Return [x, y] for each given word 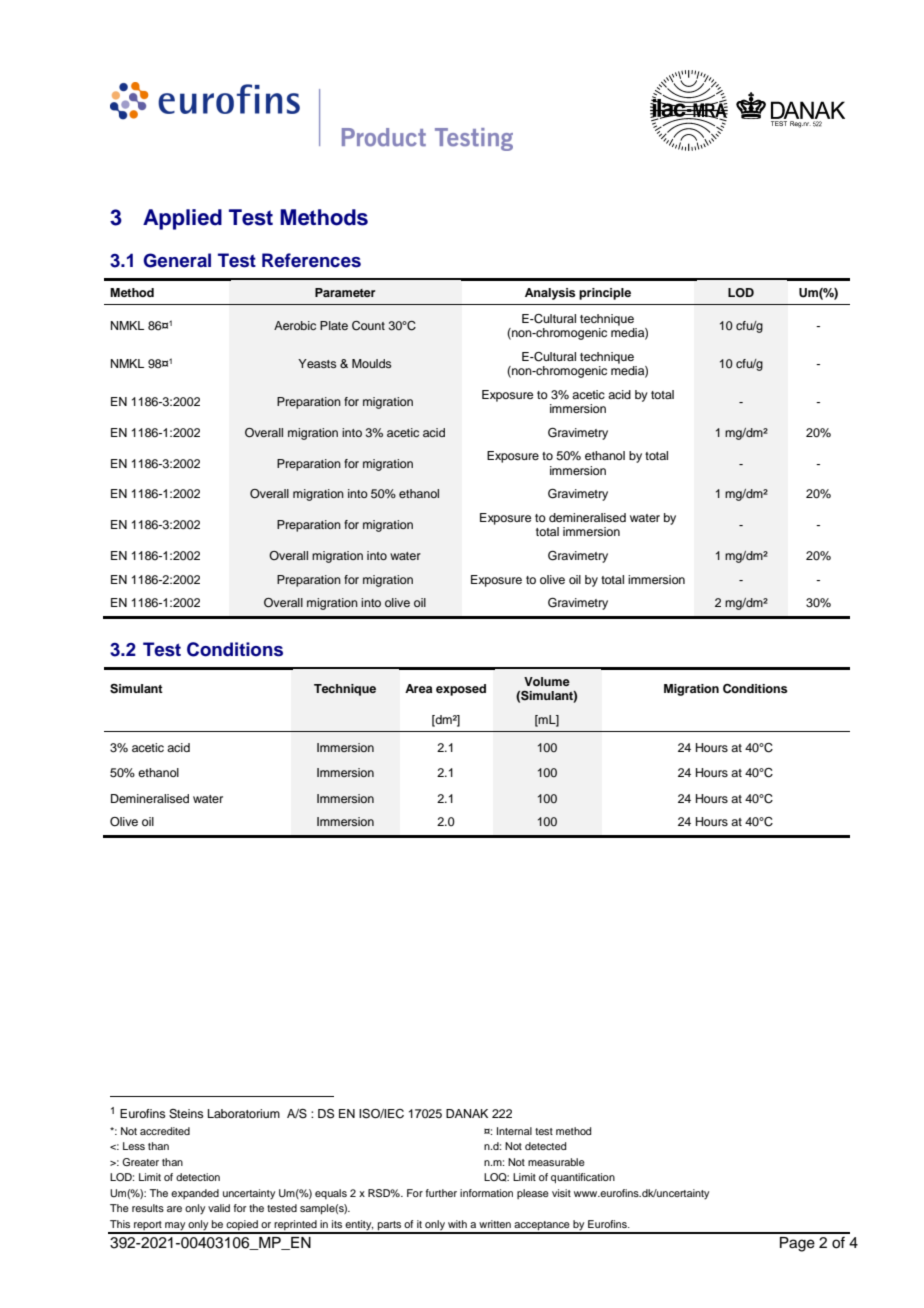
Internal [514, 1131]
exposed [461, 690]
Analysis [550, 294]
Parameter [345, 292]
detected [545, 1146]
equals [331, 1194]
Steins [186, 1114]
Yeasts [317, 363]
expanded [195, 1194]
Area [418, 688]
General [177, 260]
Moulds [372, 363]
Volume [547, 681]
